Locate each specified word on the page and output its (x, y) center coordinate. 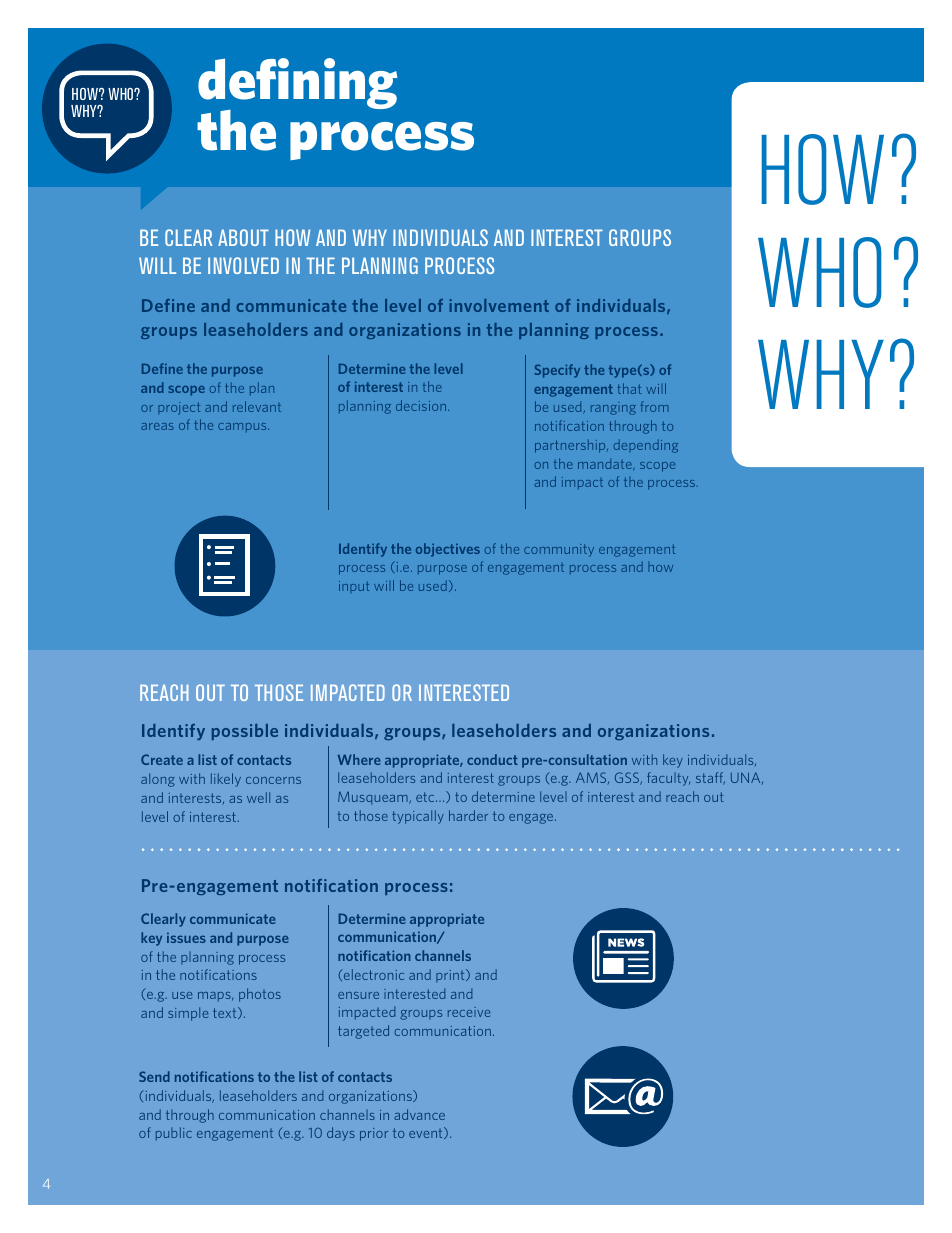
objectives (448, 550)
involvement (499, 305)
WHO (819, 272)
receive (469, 1012)
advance (419, 1114)
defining (297, 85)
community (559, 550)
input (354, 587)
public (174, 1134)
